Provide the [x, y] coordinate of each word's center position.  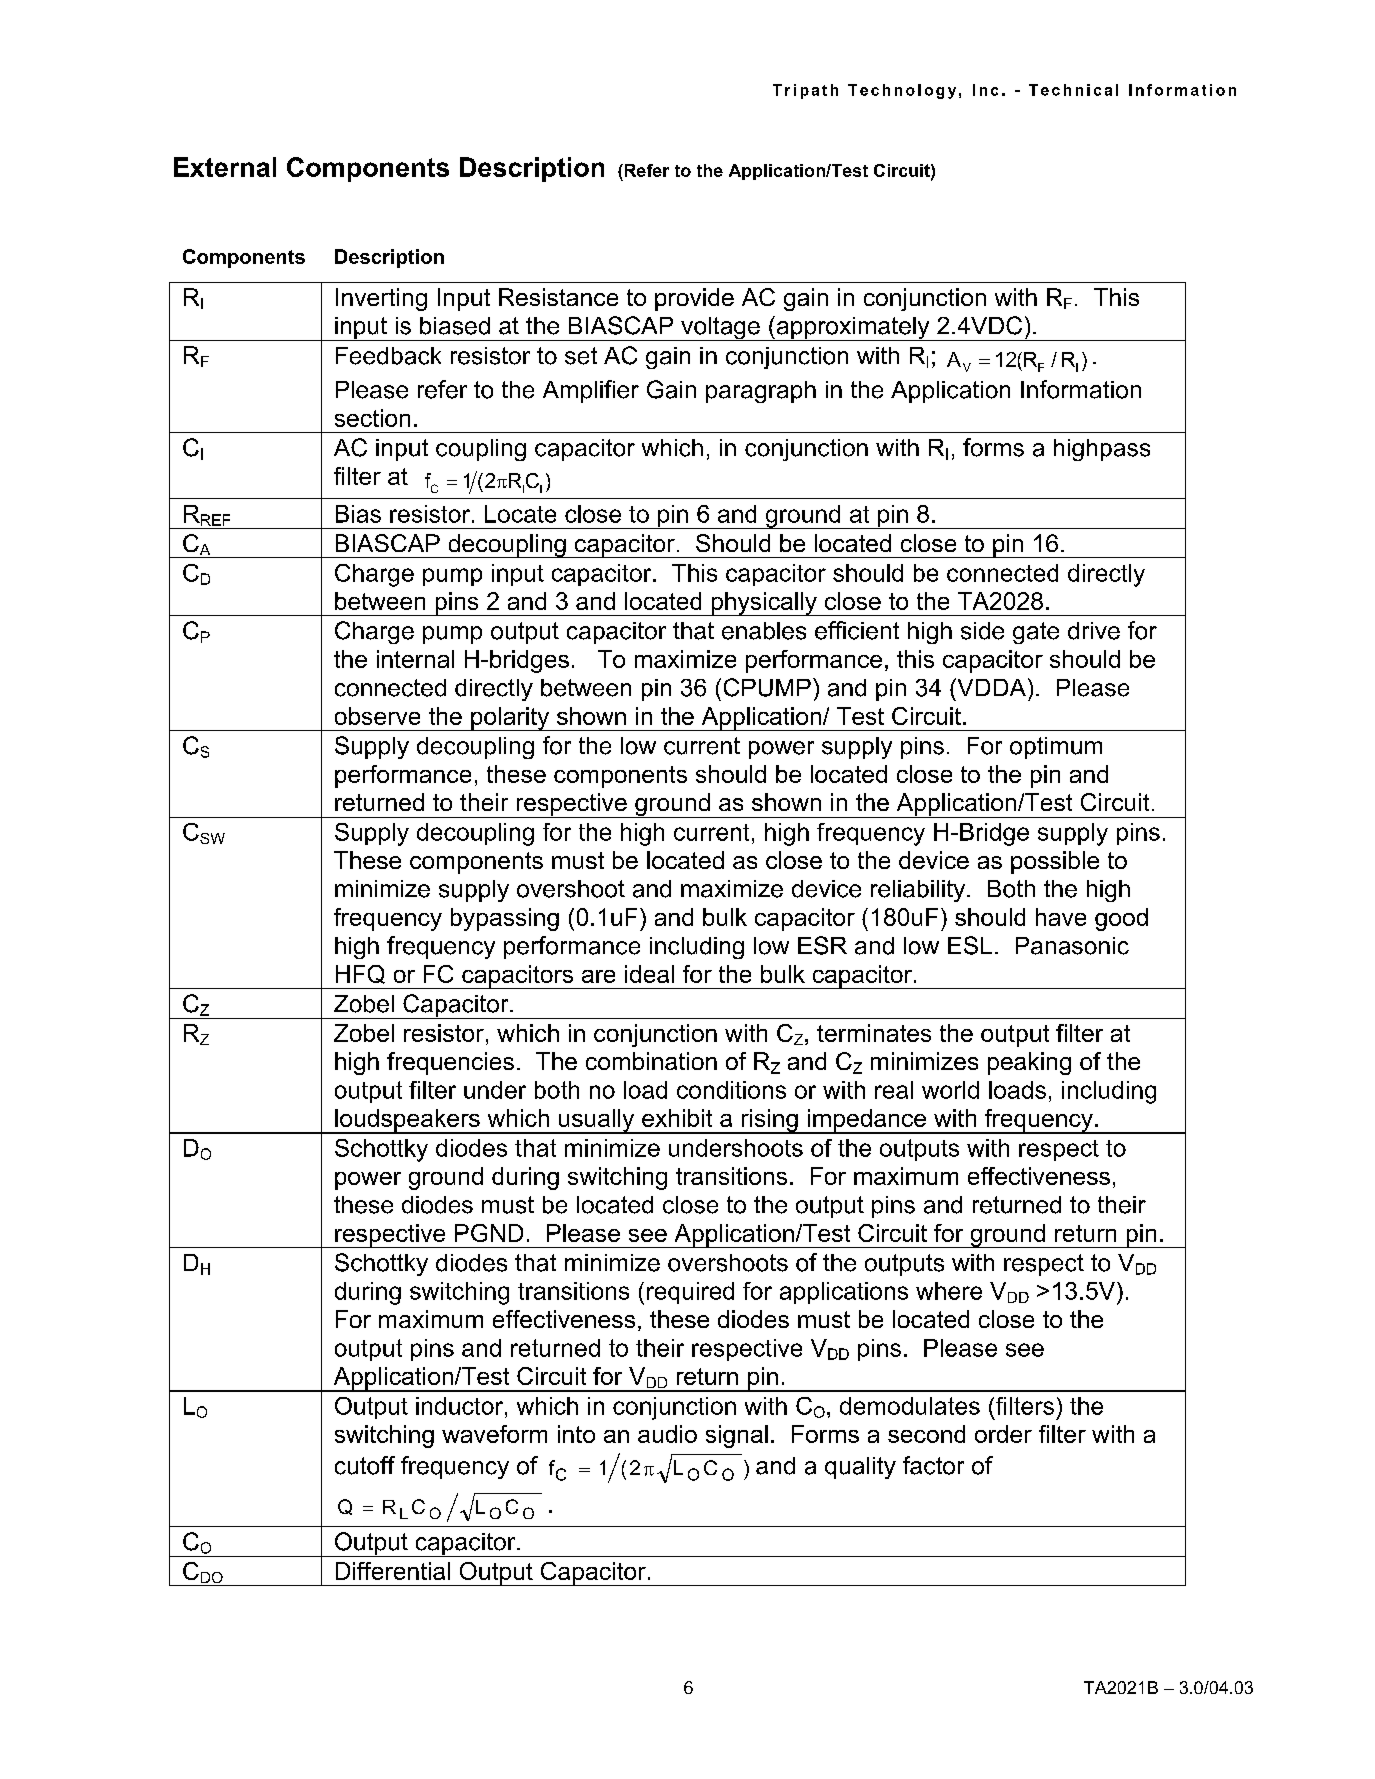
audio [667, 1434]
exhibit [677, 1118]
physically [764, 604]
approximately [853, 328]
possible [1055, 862]
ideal [649, 974]
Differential [393, 1571]
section [372, 418]
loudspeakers [407, 1121]
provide [694, 299]
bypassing [505, 919]
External [225, 167]
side [982, 631]
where [949, 1291]
